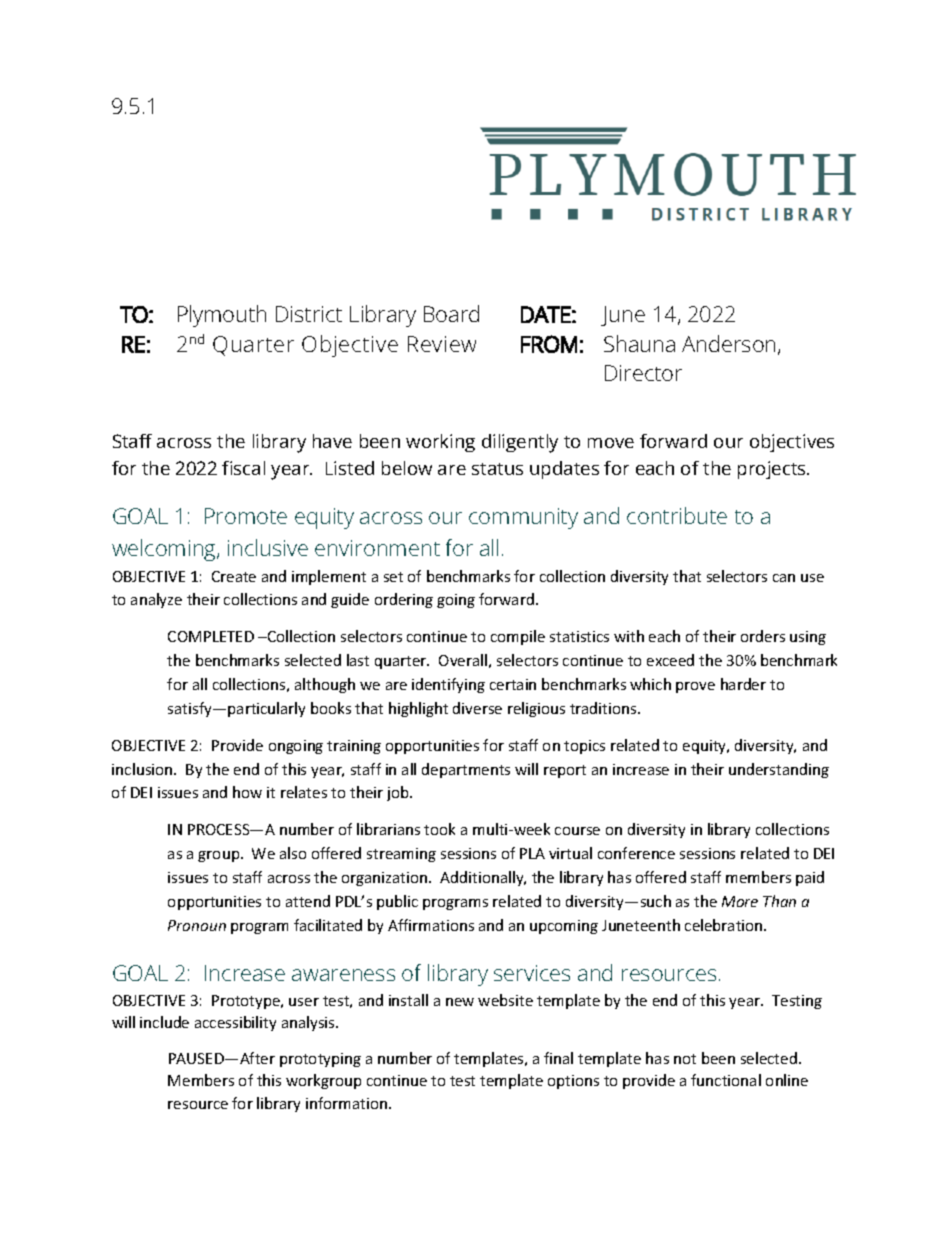 The image size is (952, 1233). Describe the element at coordinates (725, 925) in the image. I see `celebration` at that location.
